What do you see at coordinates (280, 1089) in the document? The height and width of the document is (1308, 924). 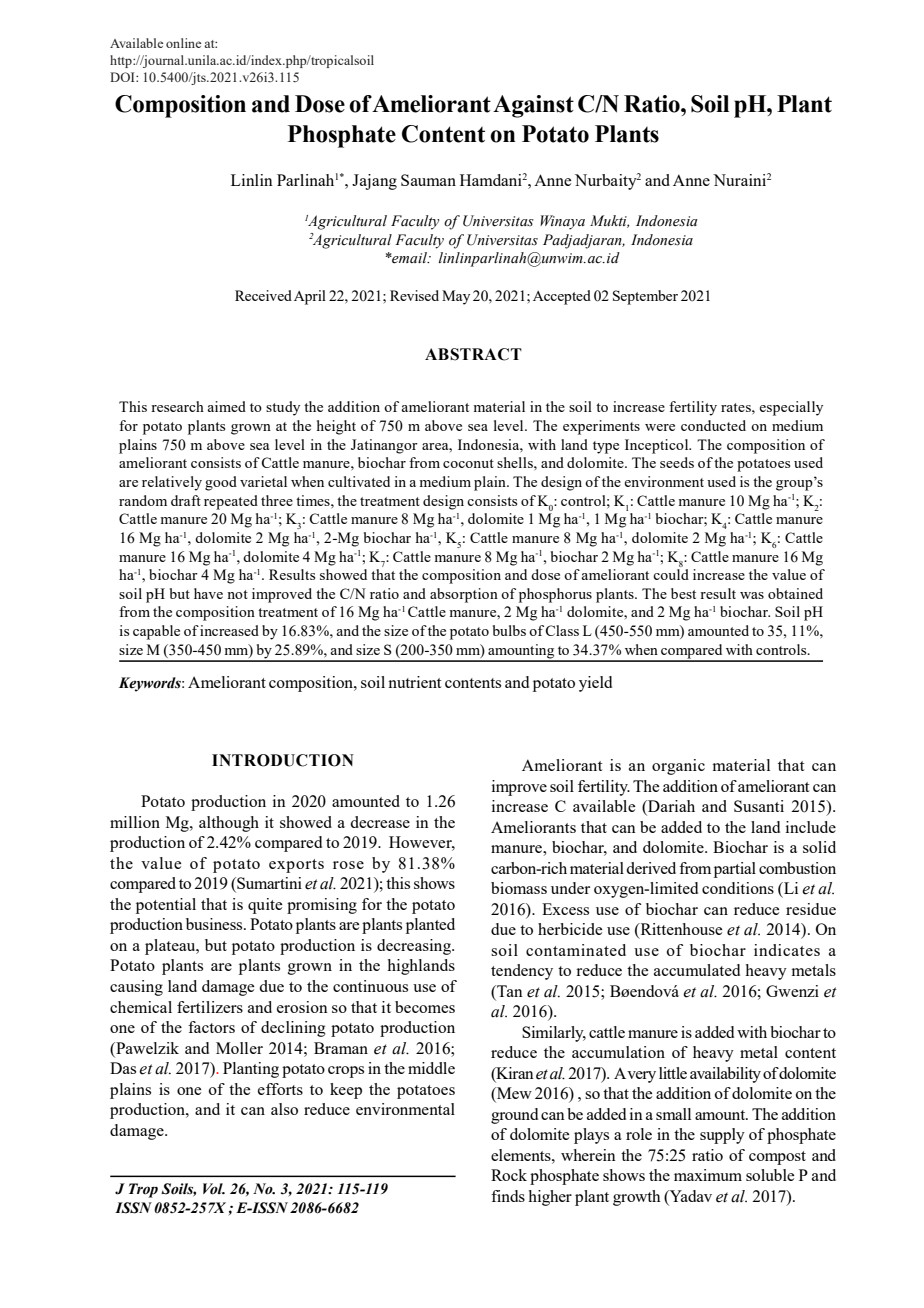 I see `efforts` at bounding box center [280, 1089].
